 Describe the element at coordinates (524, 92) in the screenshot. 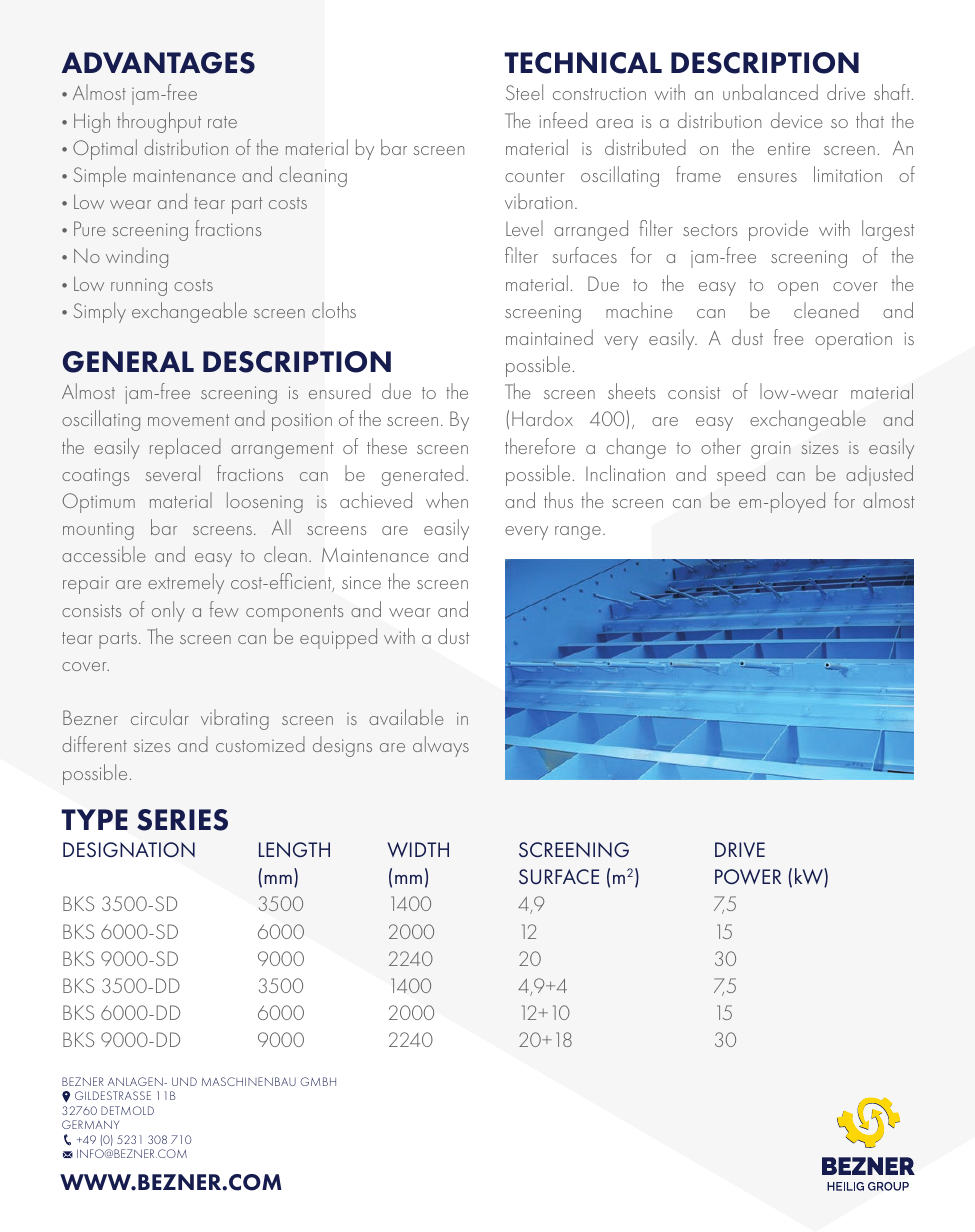

I see `Steel` at that location.
